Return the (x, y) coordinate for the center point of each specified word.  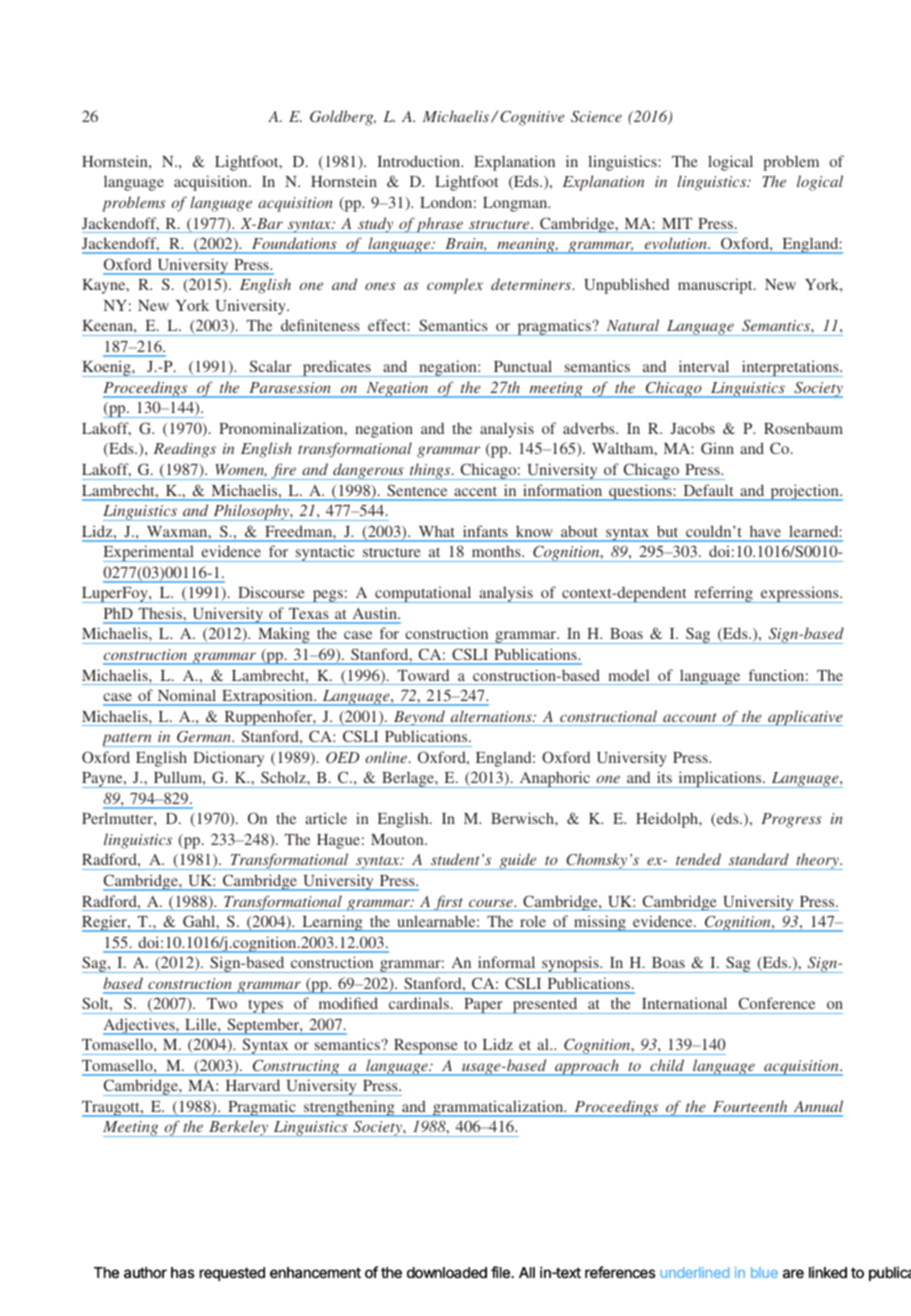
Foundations (294, 243)
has (183, 1273)
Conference (776, 1003)
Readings (185, 450)
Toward (423, 675)
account (690, 717)
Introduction (420, 161)
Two (222, 1003)
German (205, 737)
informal (506, 962)
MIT (677, 223)
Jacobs (693, 428)
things (430, 471)
